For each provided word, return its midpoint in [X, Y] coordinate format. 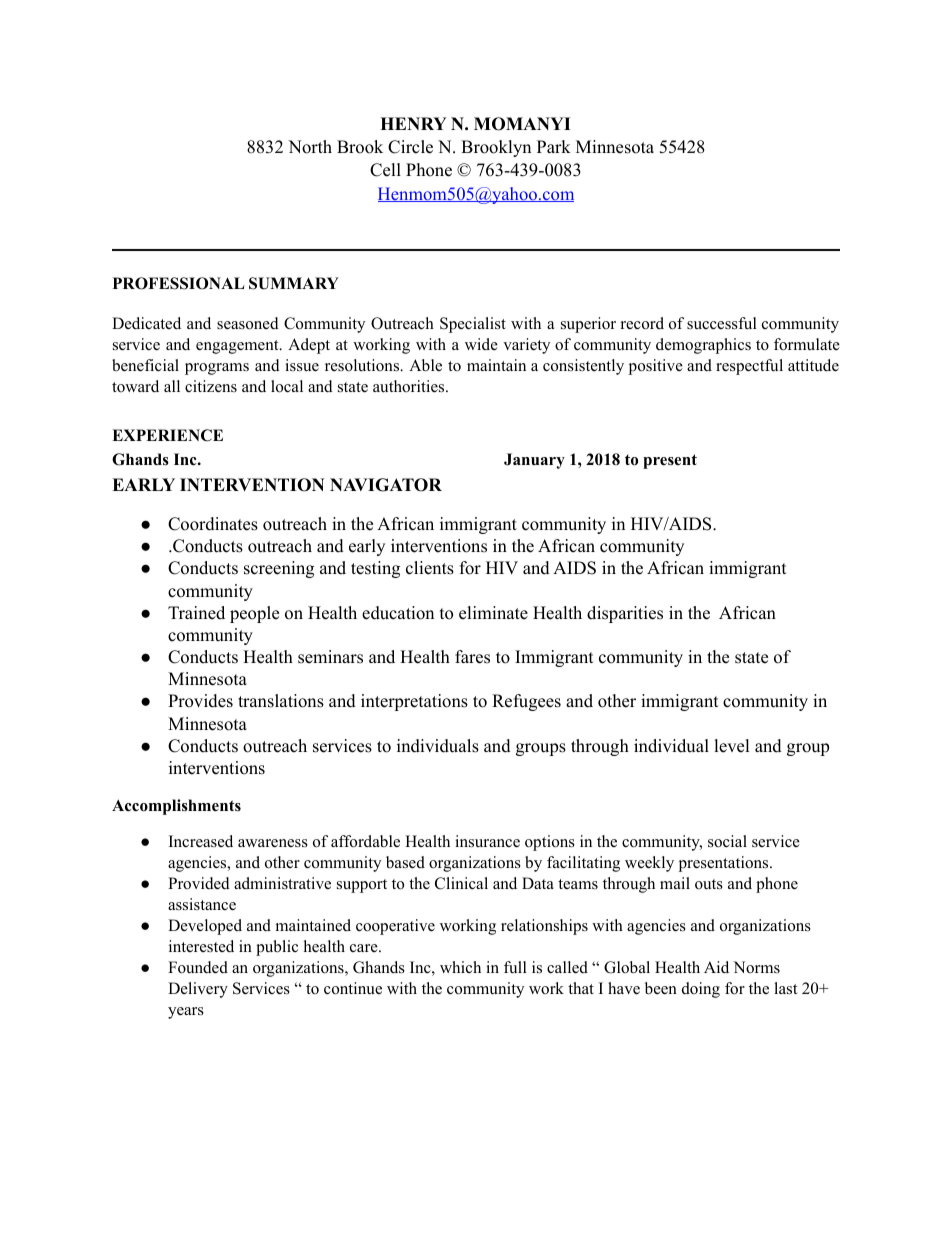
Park [554, 146]
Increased [201, 841]
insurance [487, 841]
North [310, 147]
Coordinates [213, 524]
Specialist [473, 325]
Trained [196, 613]
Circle [410, 147]
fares [472, 657]
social [727, 841]
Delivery [198, 990]
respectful [749, 367]
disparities [625, 614]
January [534, 461]
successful [722, 323]
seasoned [248, 323]
